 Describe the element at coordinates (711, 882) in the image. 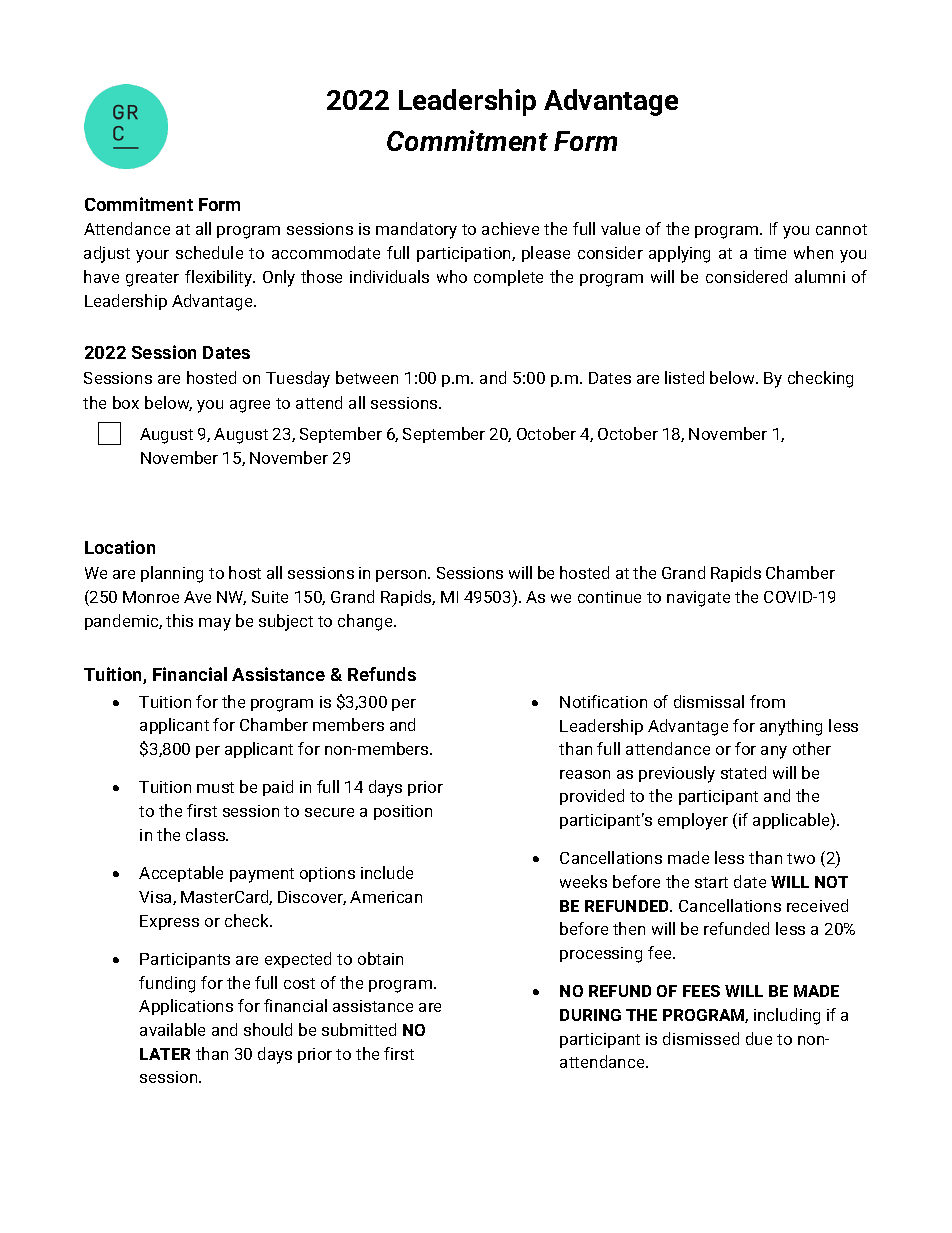

I see `start` at that location.
